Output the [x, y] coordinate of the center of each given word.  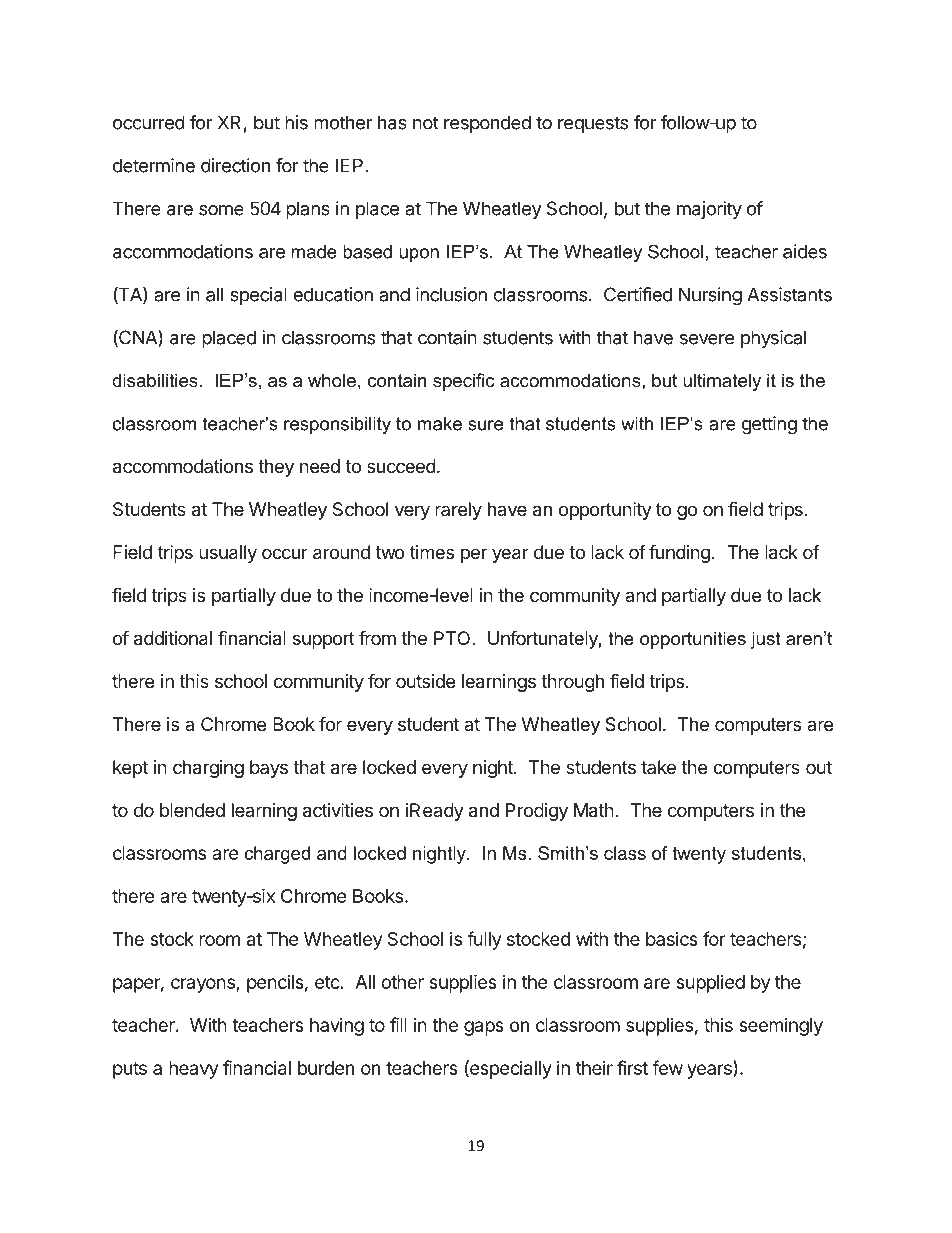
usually [228, 554]
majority [709, 210]
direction [235, 165]
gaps [484, 1028]
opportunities [693, 640]
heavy [193, 1070]
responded [487, 124]
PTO [453, 638]
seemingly [781, 1027]
